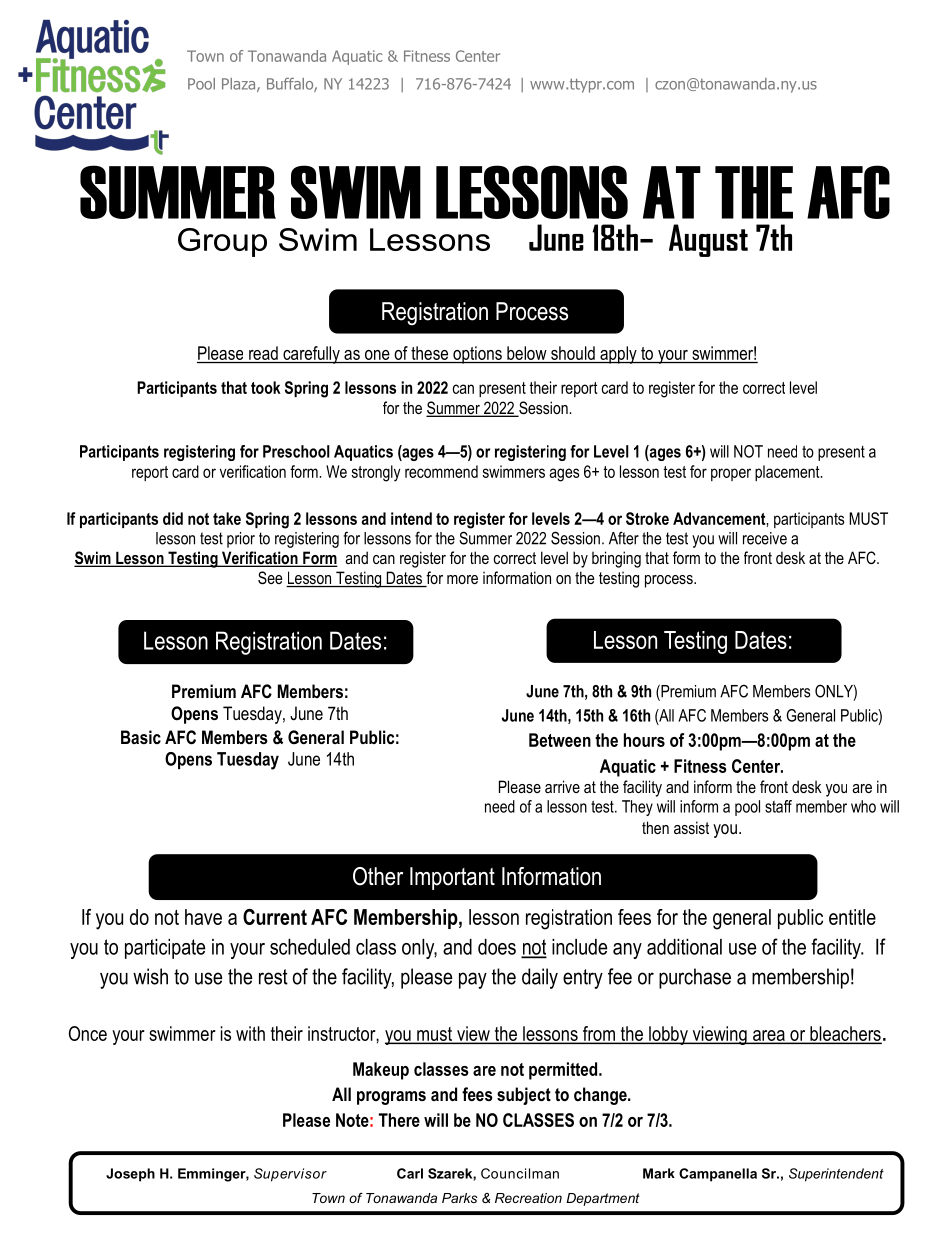  I want to click on prior, so click(241, 540).
